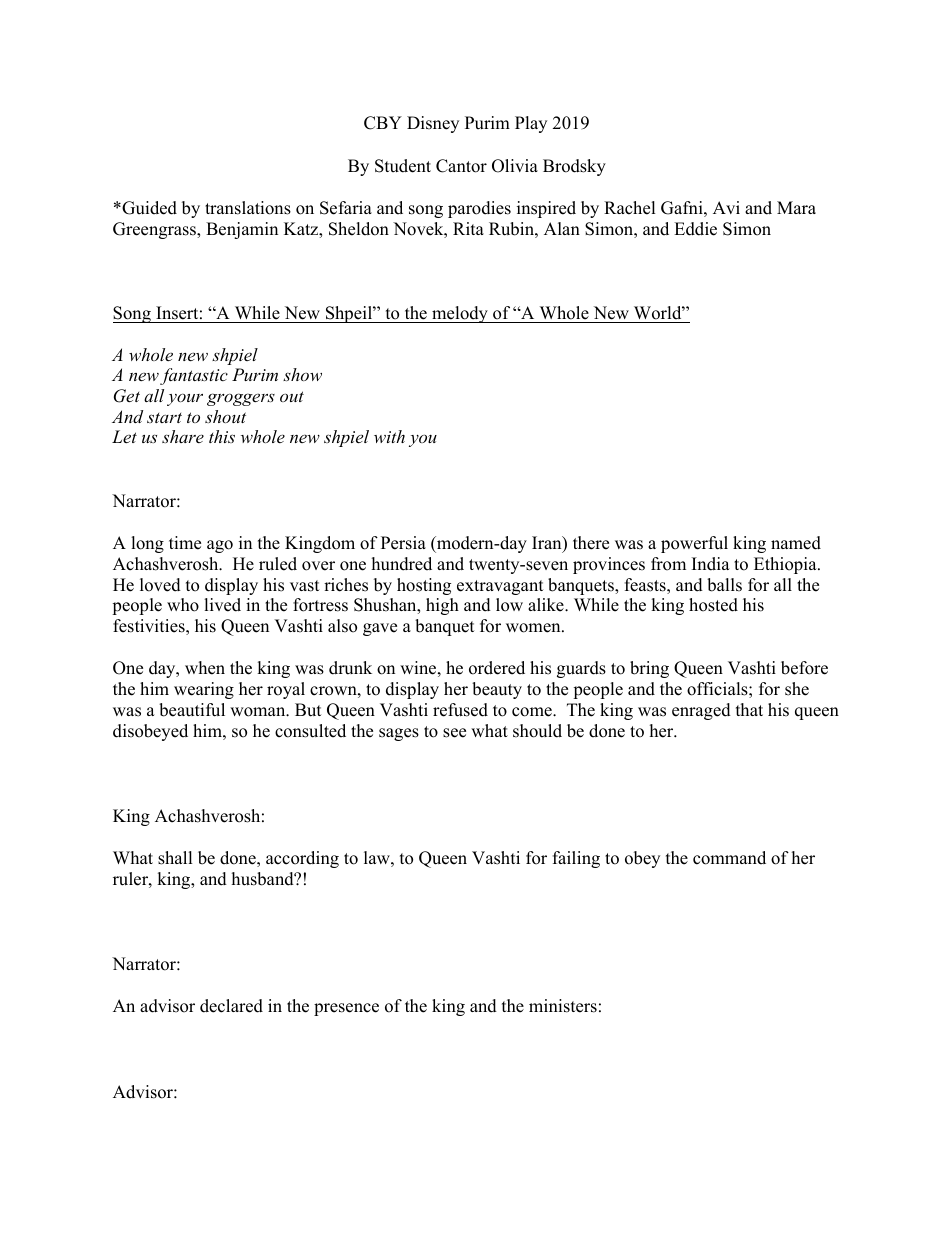  Describe the element at coordinates (726, 207) in the screenshot. I see `Avi` at that location.
